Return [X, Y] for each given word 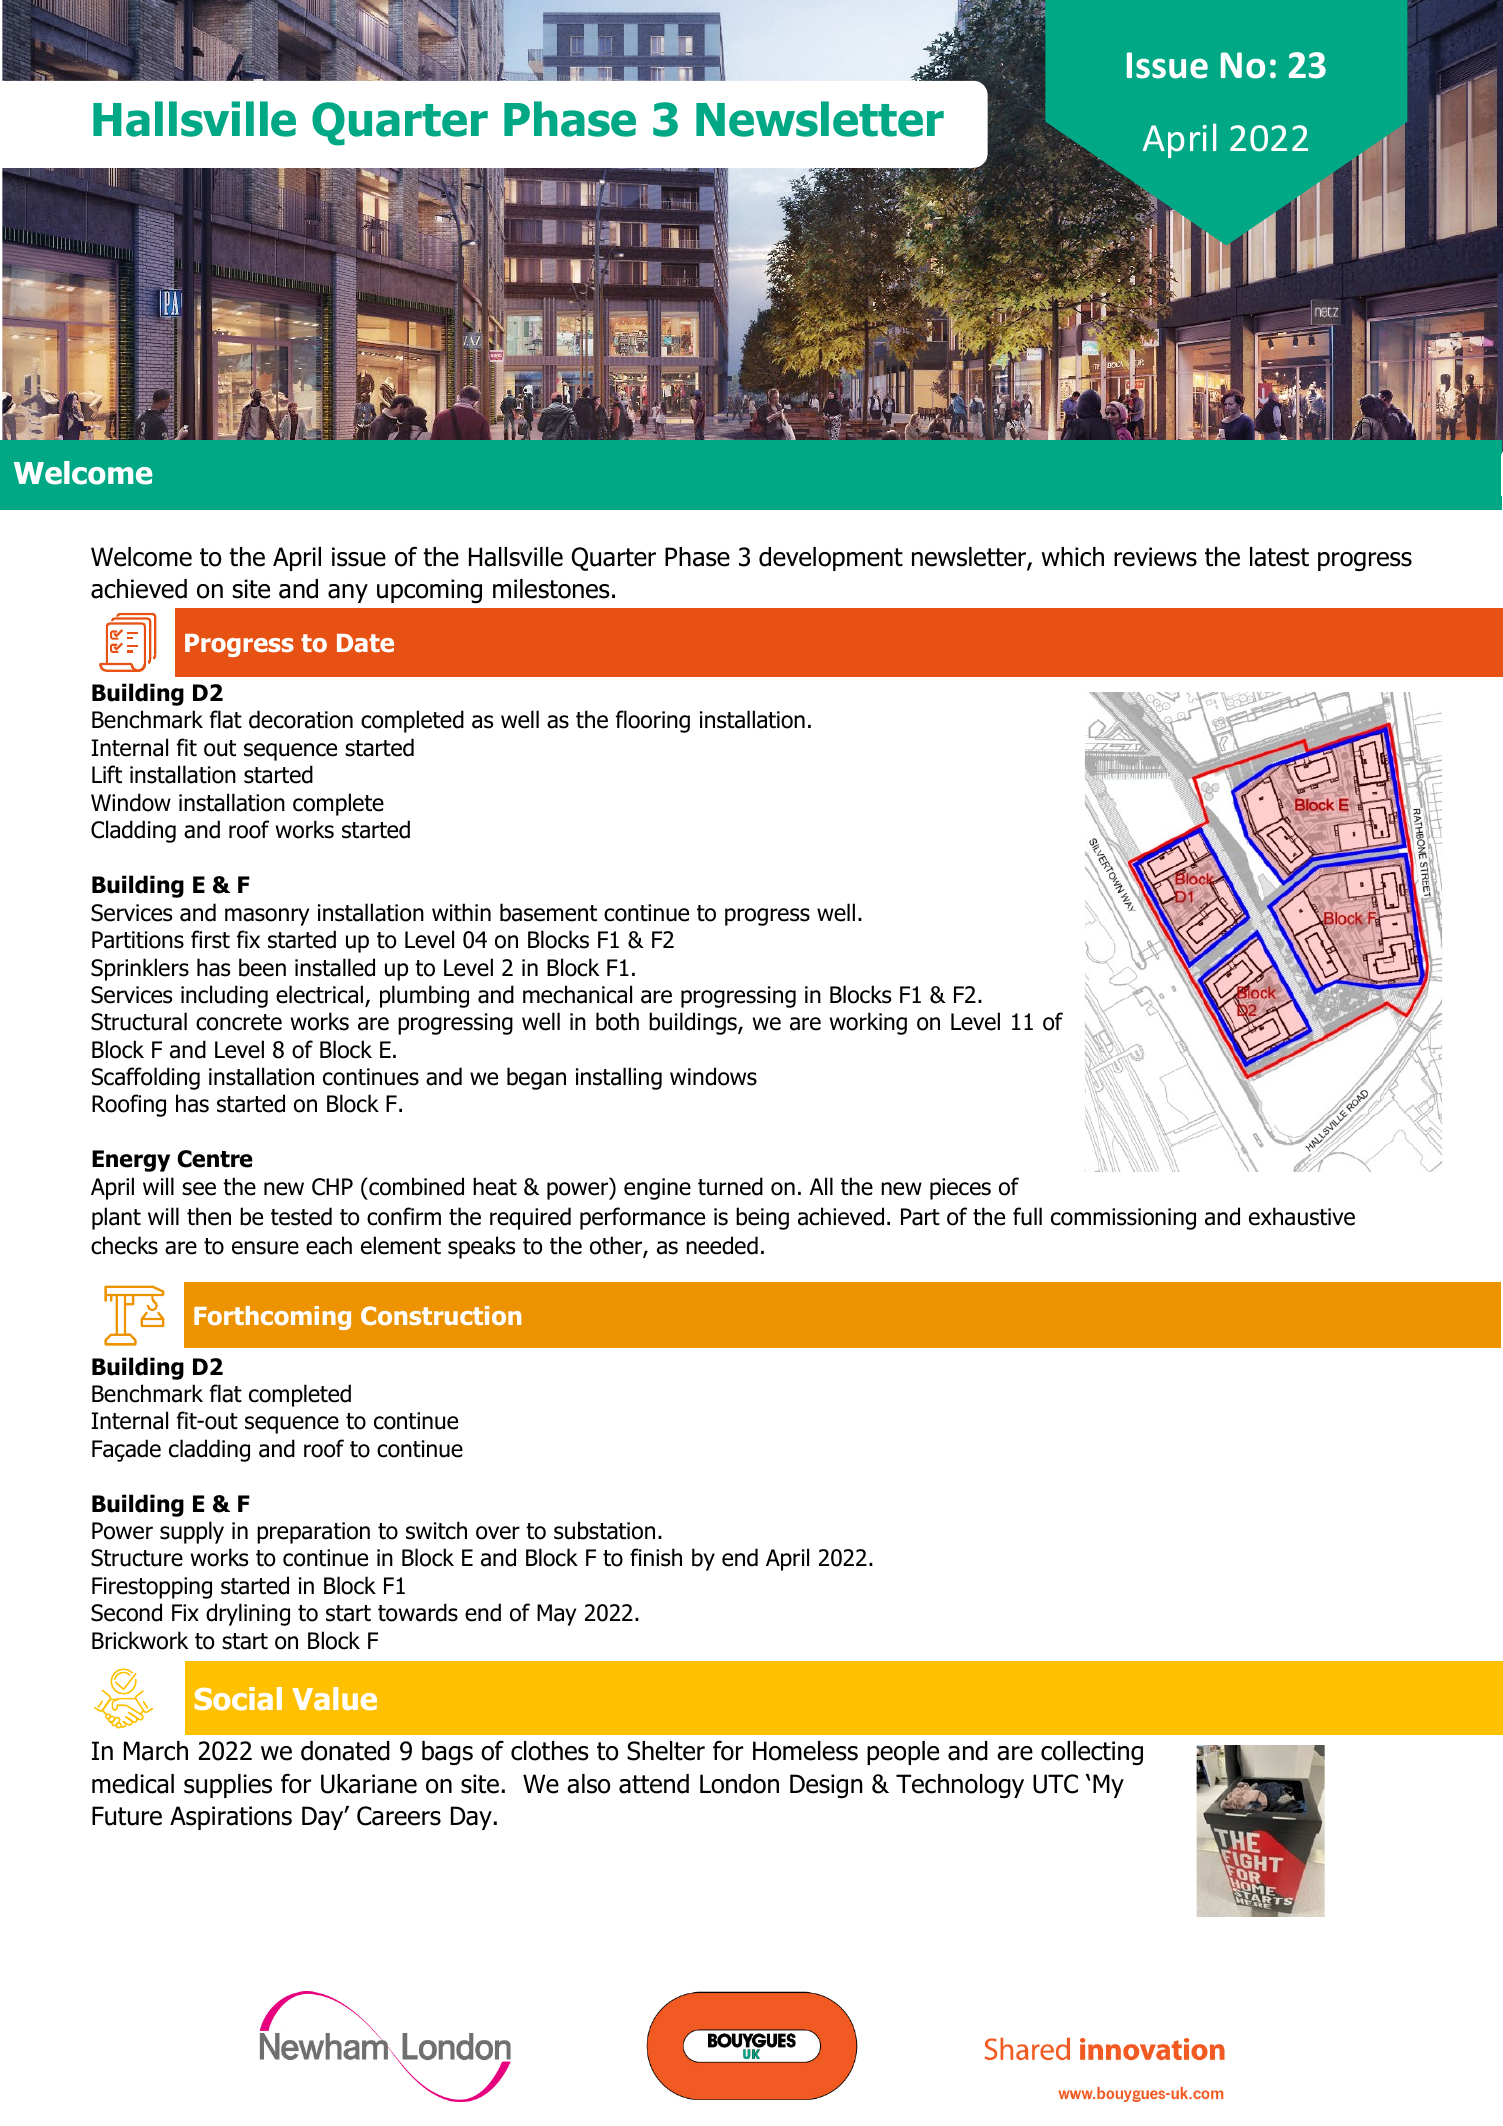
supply [192, 1532]
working [868, 1023]
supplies [228, 1786]
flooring [653, 721]
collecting [1092, 1753]
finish [656, 1557]
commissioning [1123, 1219]
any [348, 593]
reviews [1155, 557]
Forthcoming [272, 1318]
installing [619, 1078]
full [1027, 1216]
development [831, 559]
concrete [239, 1022]
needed [722, 1245]
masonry [267, 917]
